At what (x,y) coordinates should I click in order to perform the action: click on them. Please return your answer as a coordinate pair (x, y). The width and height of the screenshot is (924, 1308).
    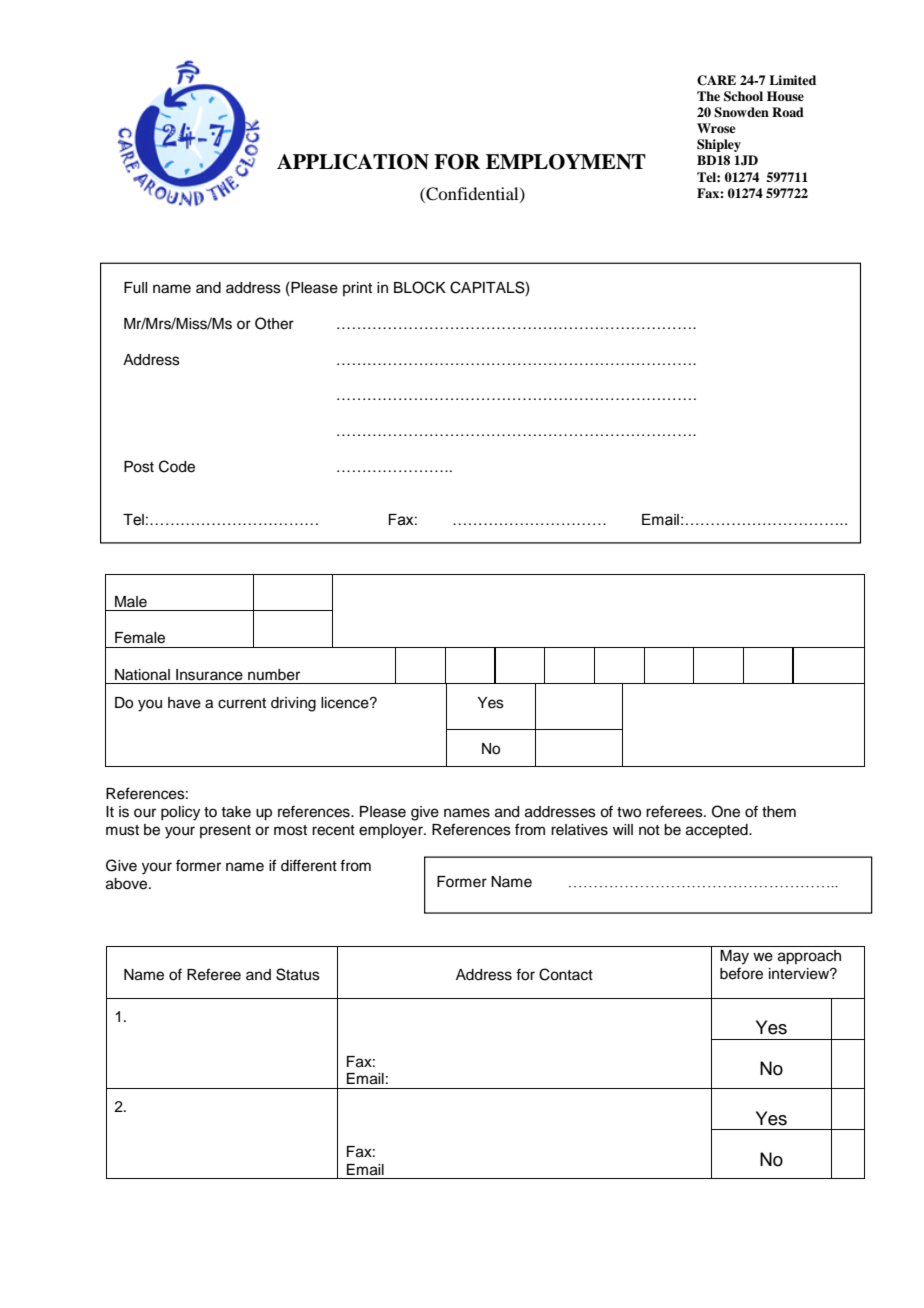
    Looking at the image, I should click on (779, 812).
